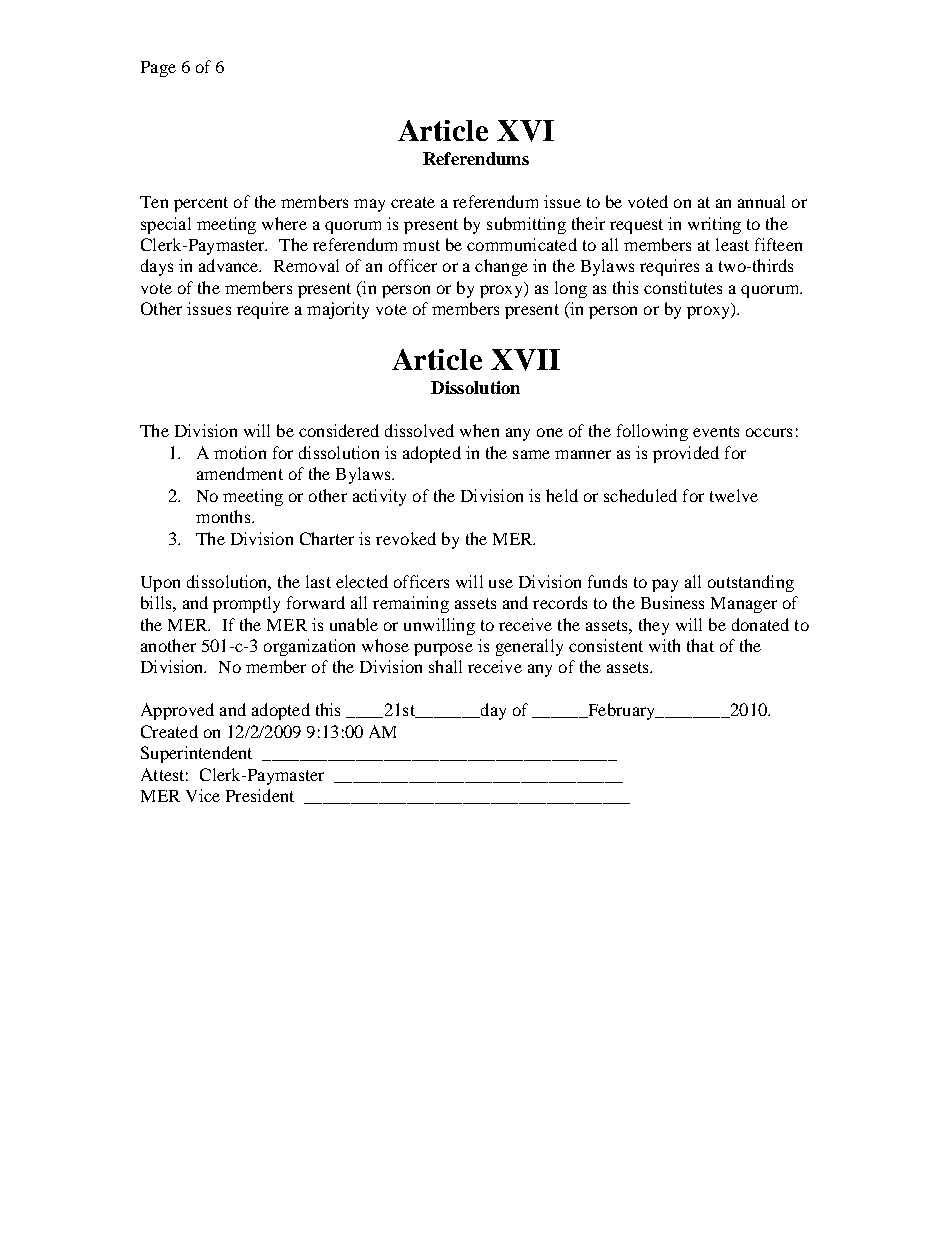 The height and width of the document is (1233, 952). Describe the element at coordinates (716, 431) in the document. I see `events` at that location.
